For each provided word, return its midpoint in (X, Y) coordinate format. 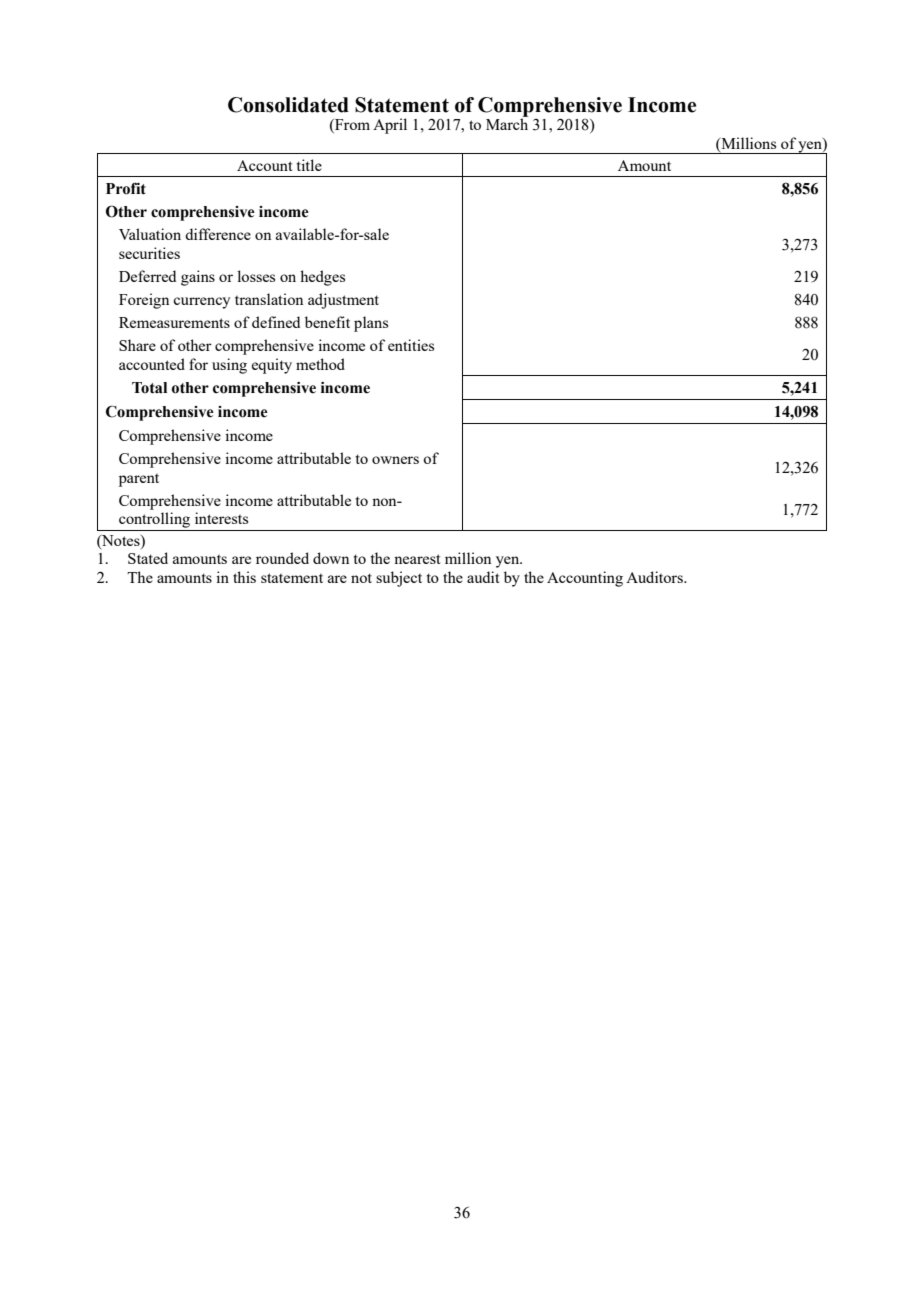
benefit (327, 322)
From (351, 126)
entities (411, 345)
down (331, 558)
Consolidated (288, 105)
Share (137, 345)
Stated (148, 558)
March (507, 123)
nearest (417, 559)
